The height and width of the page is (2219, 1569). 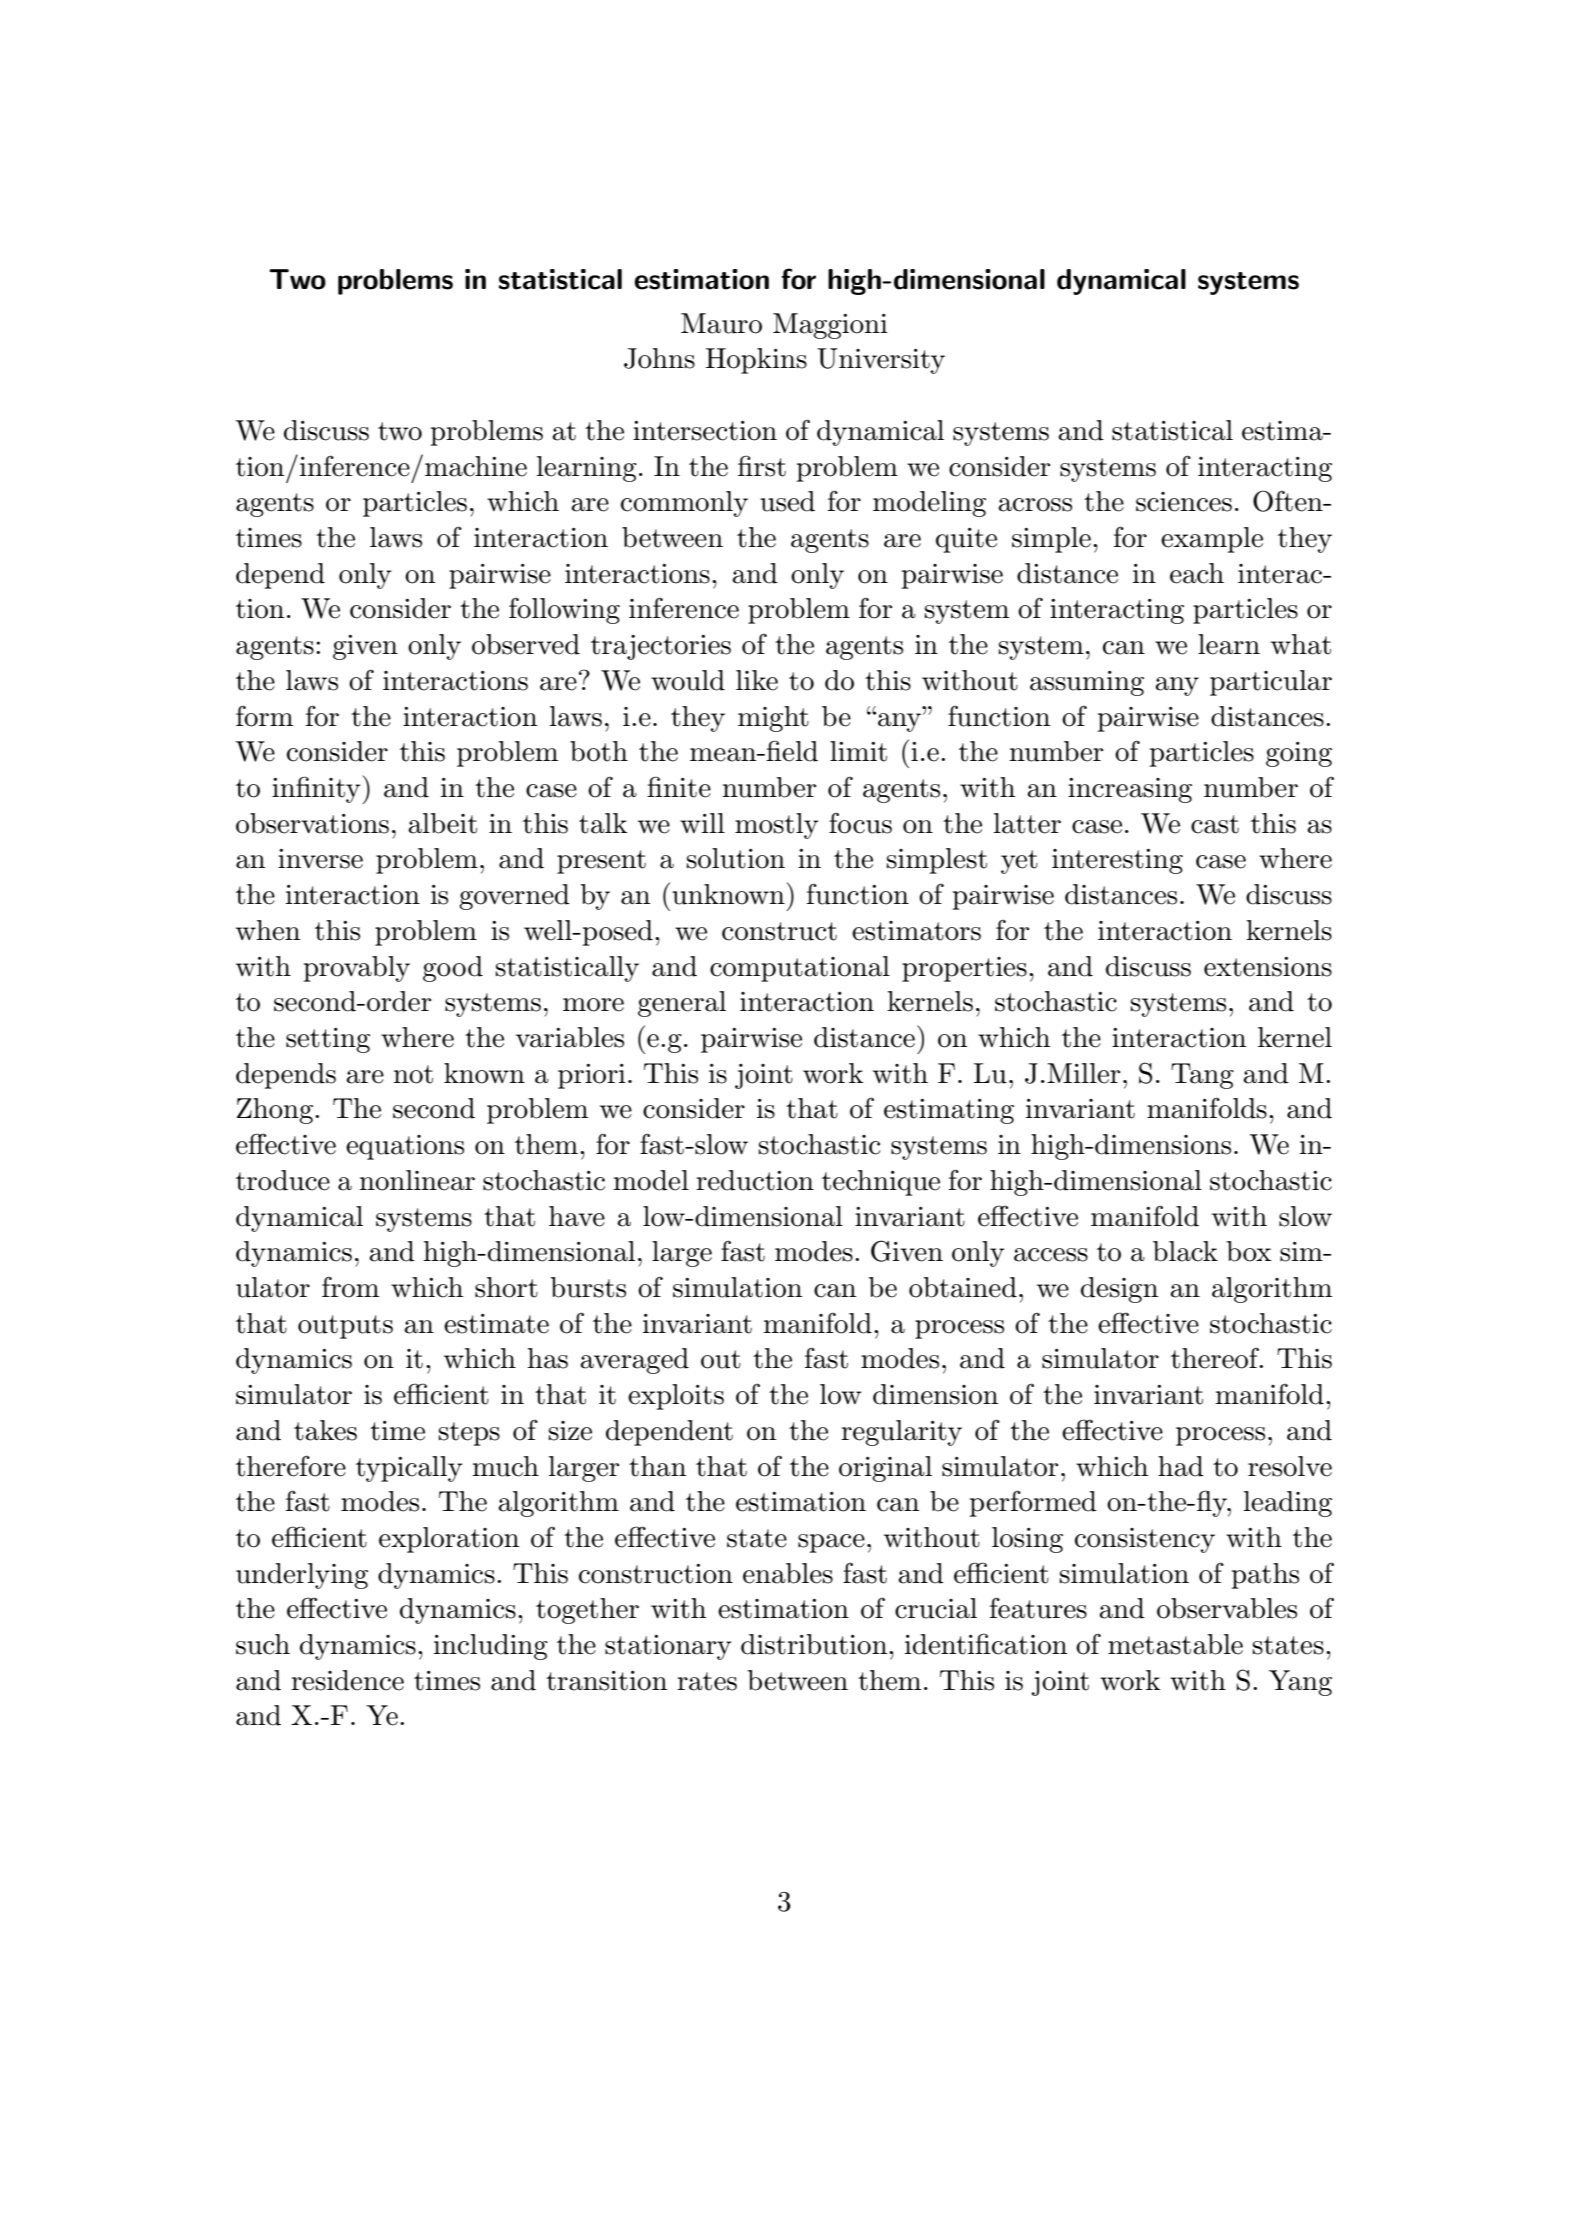 What do you see at coordinates (1185, 1251) in the page?
I see `black` at bounding box center [1185, 1251].
